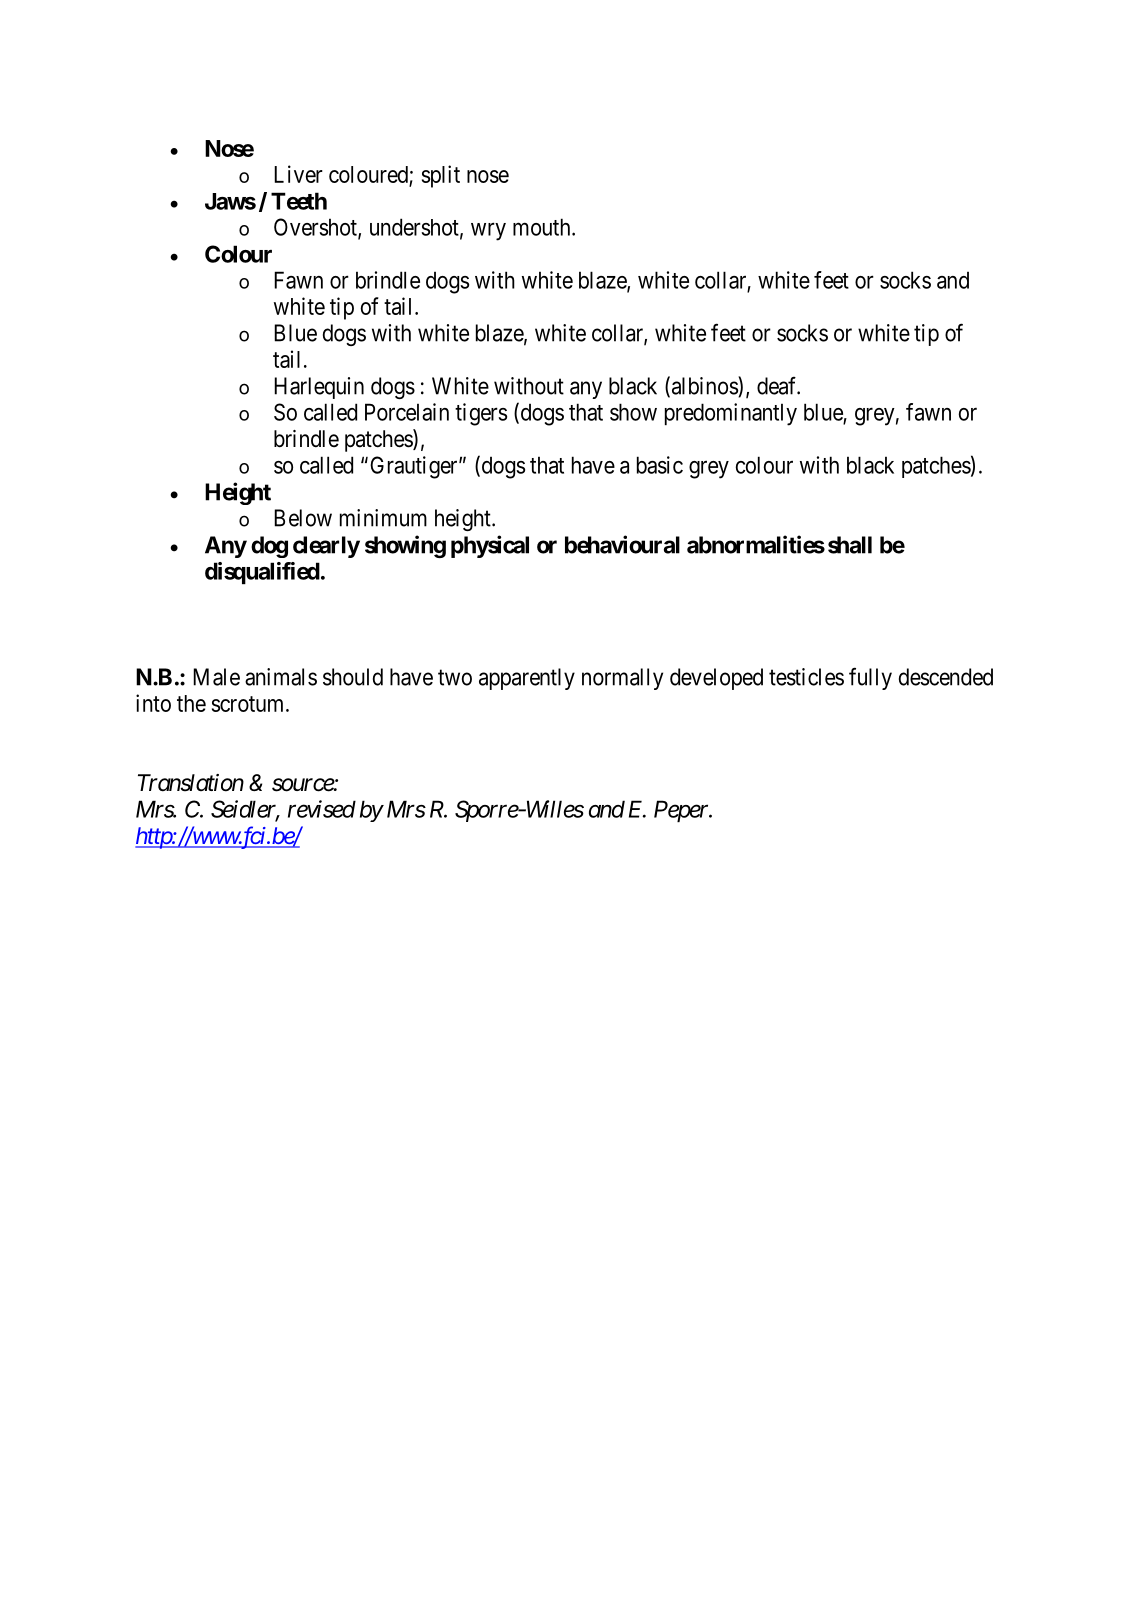 The width and height of the screenshot is (1138, 1610). What do you see at coordinates (527, 679) in the screenshot?
I see `apparently` at bounding box center [527, 679].
